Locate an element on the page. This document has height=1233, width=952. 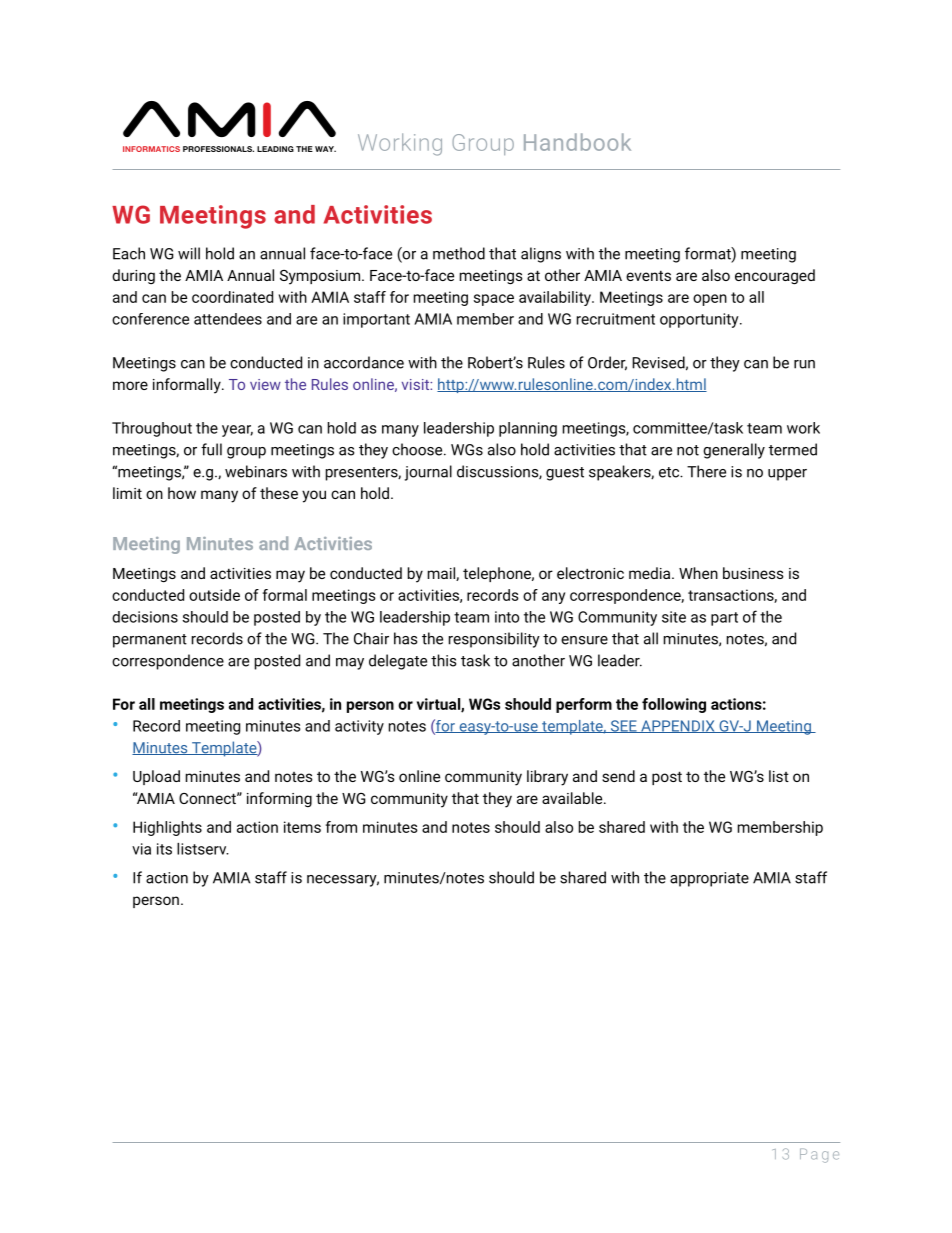
telephone is located at coordinates (498, 574).
